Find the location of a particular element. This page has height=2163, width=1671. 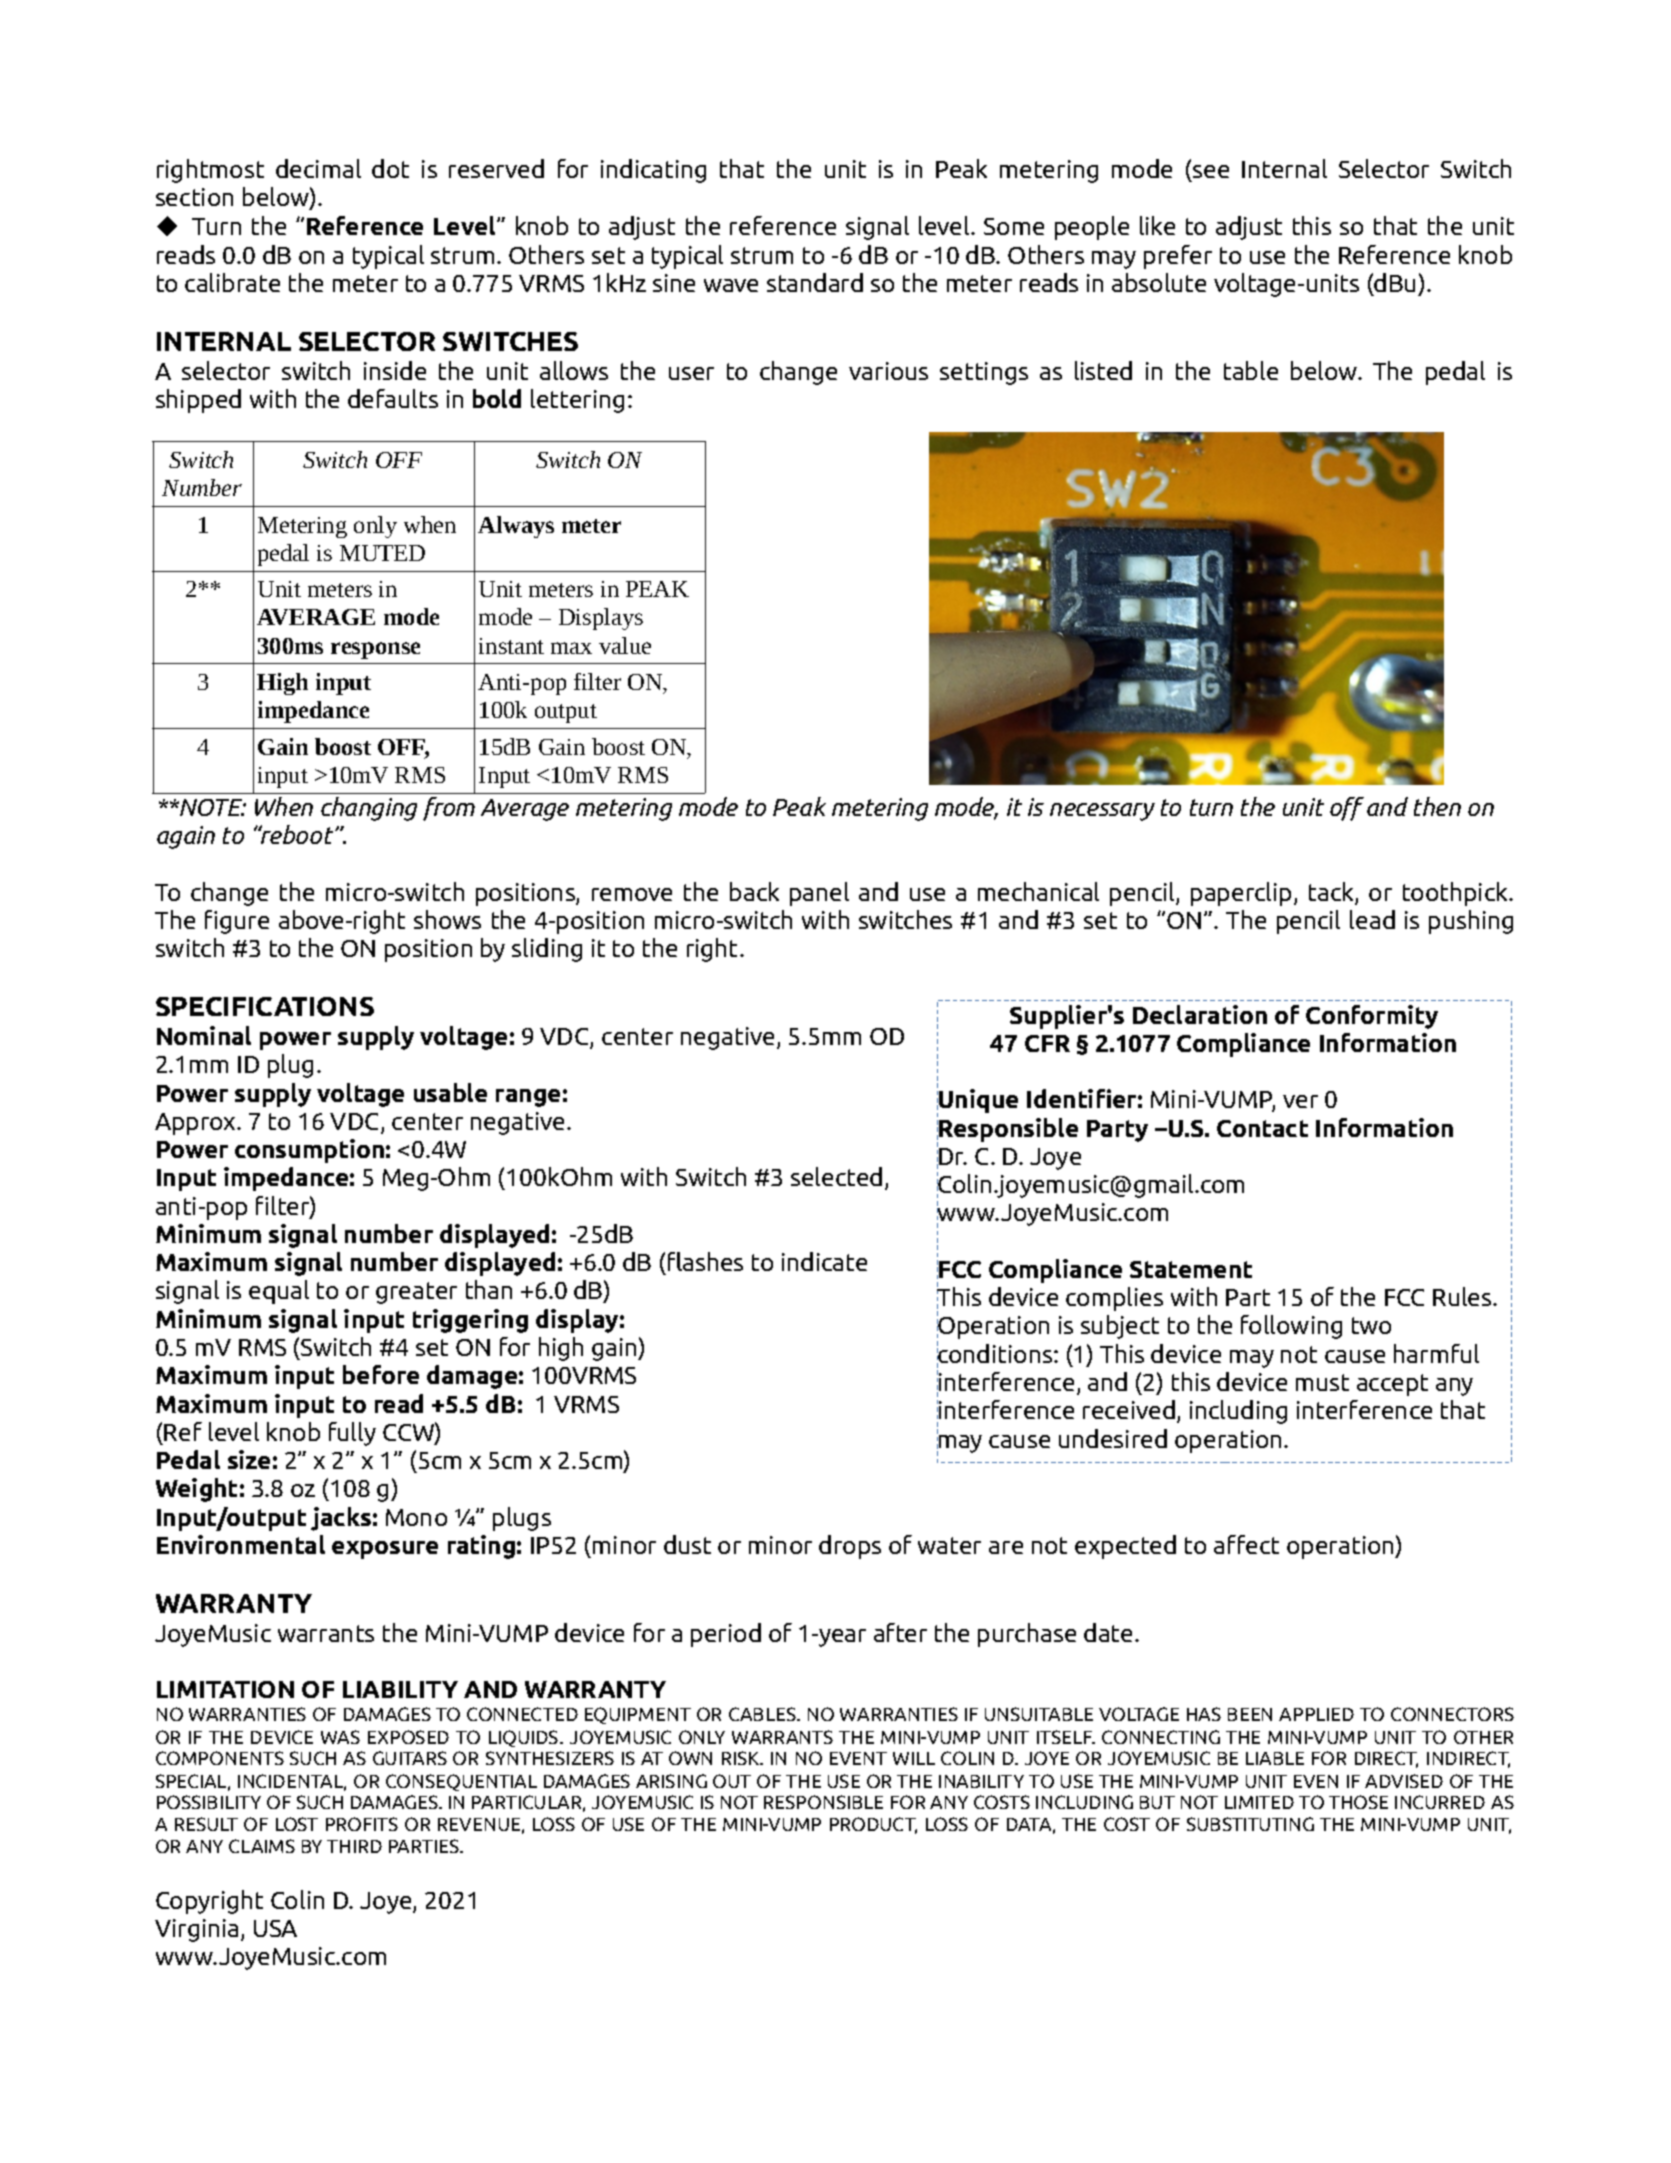

THIRD is located at coordinates (354, 1846).
